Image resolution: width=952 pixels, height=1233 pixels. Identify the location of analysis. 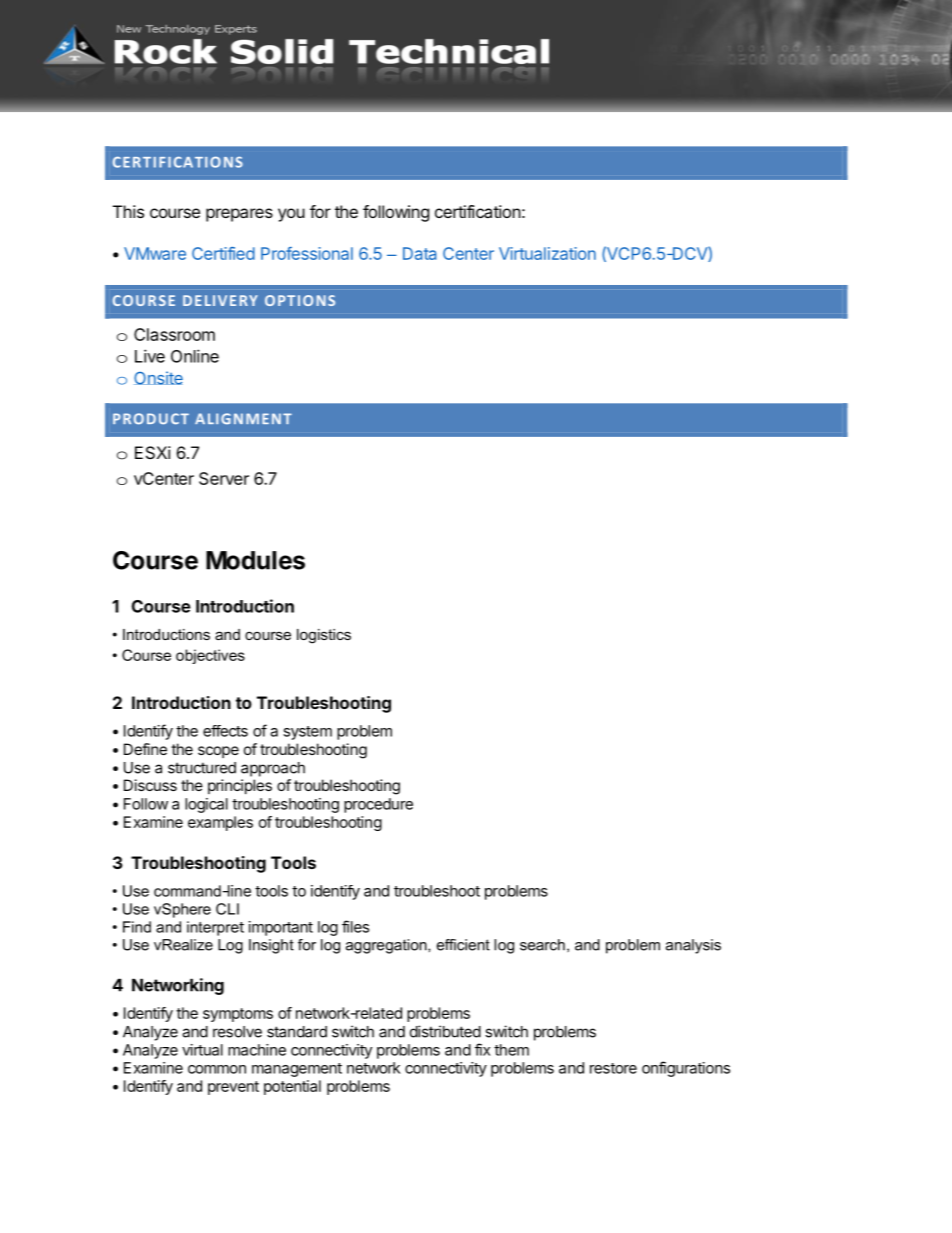
(693, 946).
